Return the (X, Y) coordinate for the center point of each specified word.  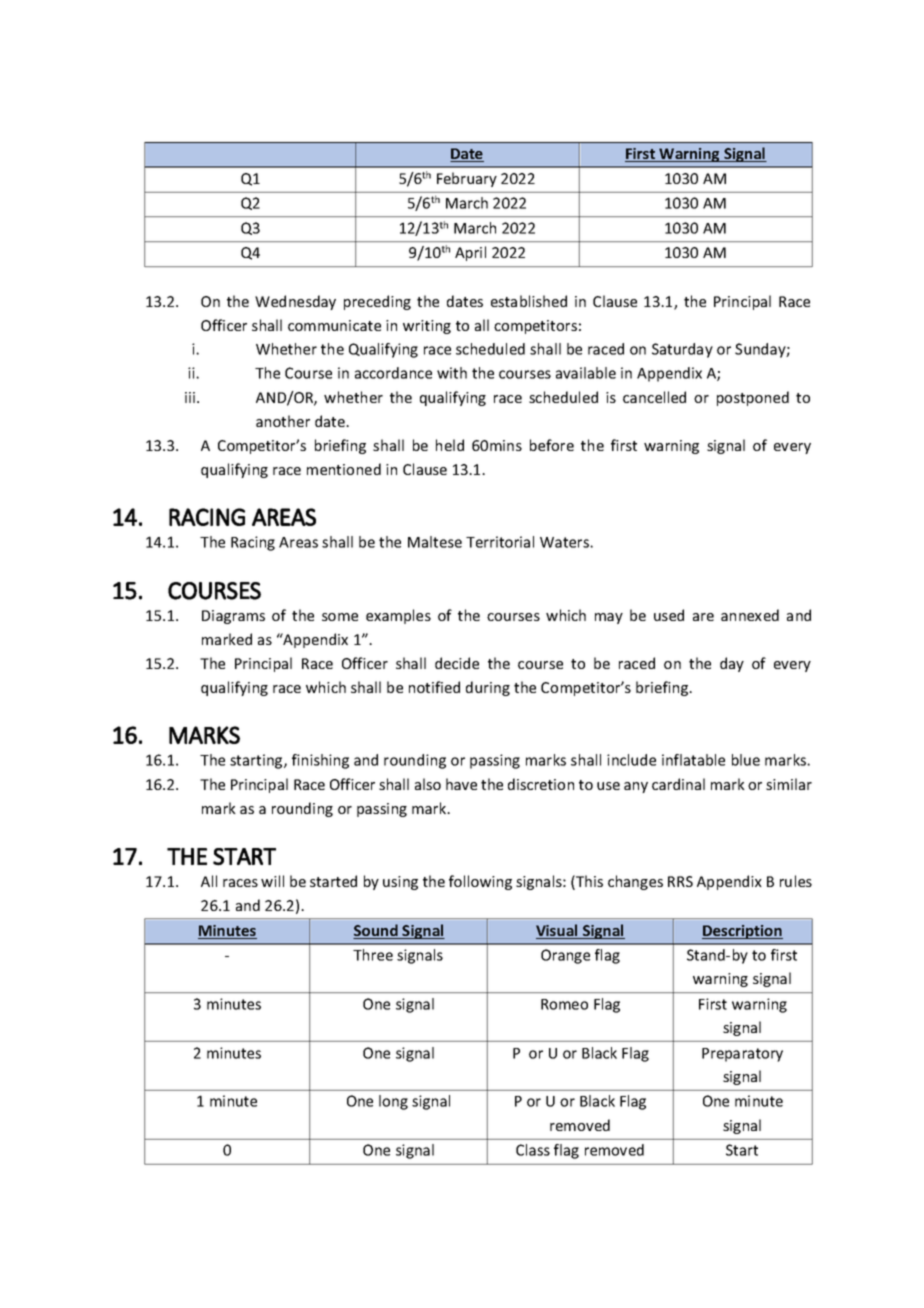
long (393, 1102)
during (488, 688)
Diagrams (233, 617)
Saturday (682, 350)
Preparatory (742, 1055)
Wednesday (295, 302)
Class (533, 1150)
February (467, 179)
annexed (750, 615)
